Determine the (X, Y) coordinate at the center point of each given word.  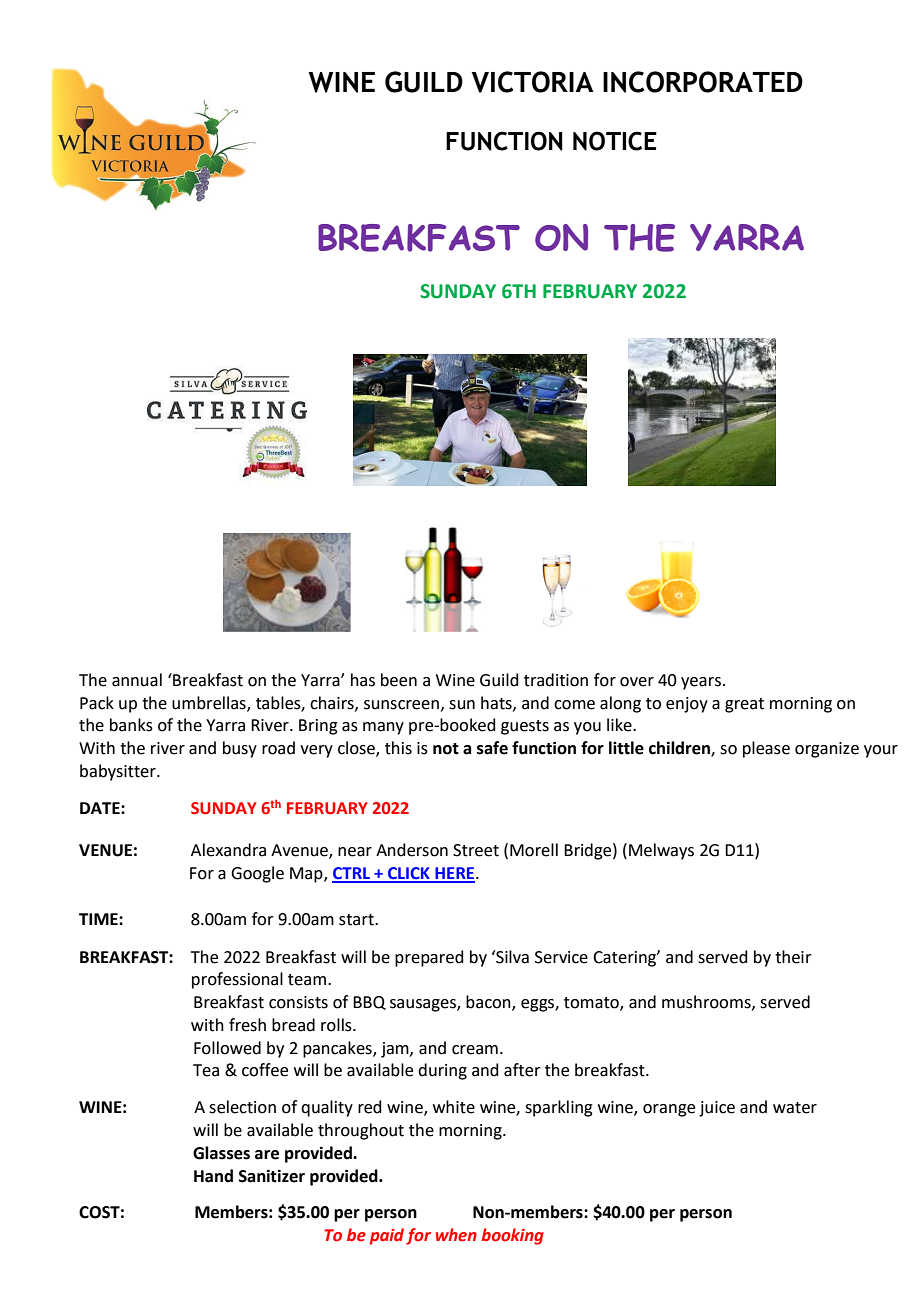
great (744, 705)
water (795, 1108)
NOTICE (615, 141)
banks (131, 725)
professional (237, 980)
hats (497, 703)
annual (137, 680)
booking (512, 1236)
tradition (556, 680)
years (701, 683)
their (793, 957)
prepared (429, 958)
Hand (213, 1176)
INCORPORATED (703, 82)
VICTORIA (533, 82)
